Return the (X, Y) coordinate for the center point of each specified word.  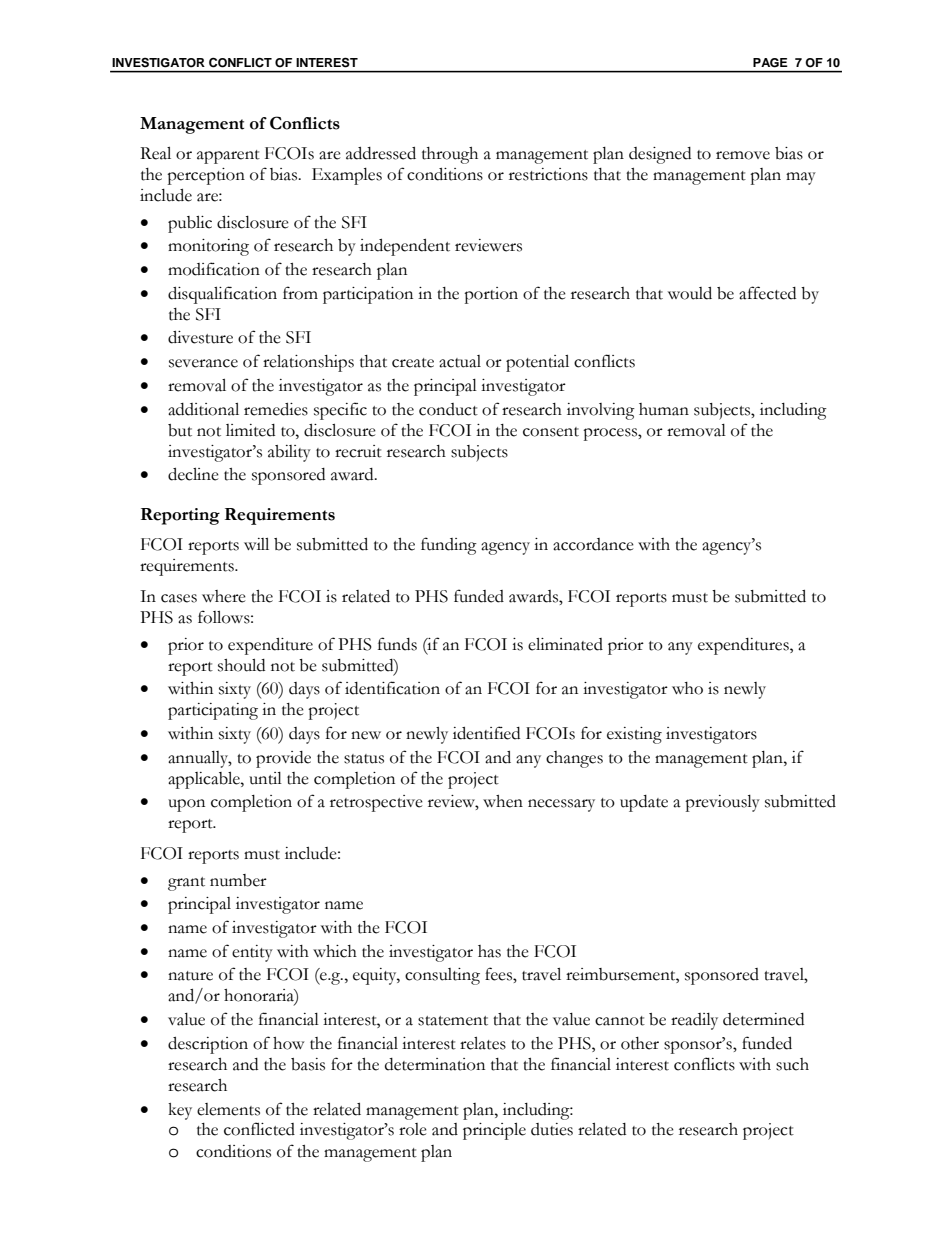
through (450, 155)
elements (228, 1109)
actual (460, 361)
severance (203, 363)
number (238, 880)
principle (494, 1131)
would (690, 293)
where (224, 596)
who (687, 688)
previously (722, 803)
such (792, 1064)
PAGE (770, 62)
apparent (228, 157)
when (503, 801)
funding (449, 546)
